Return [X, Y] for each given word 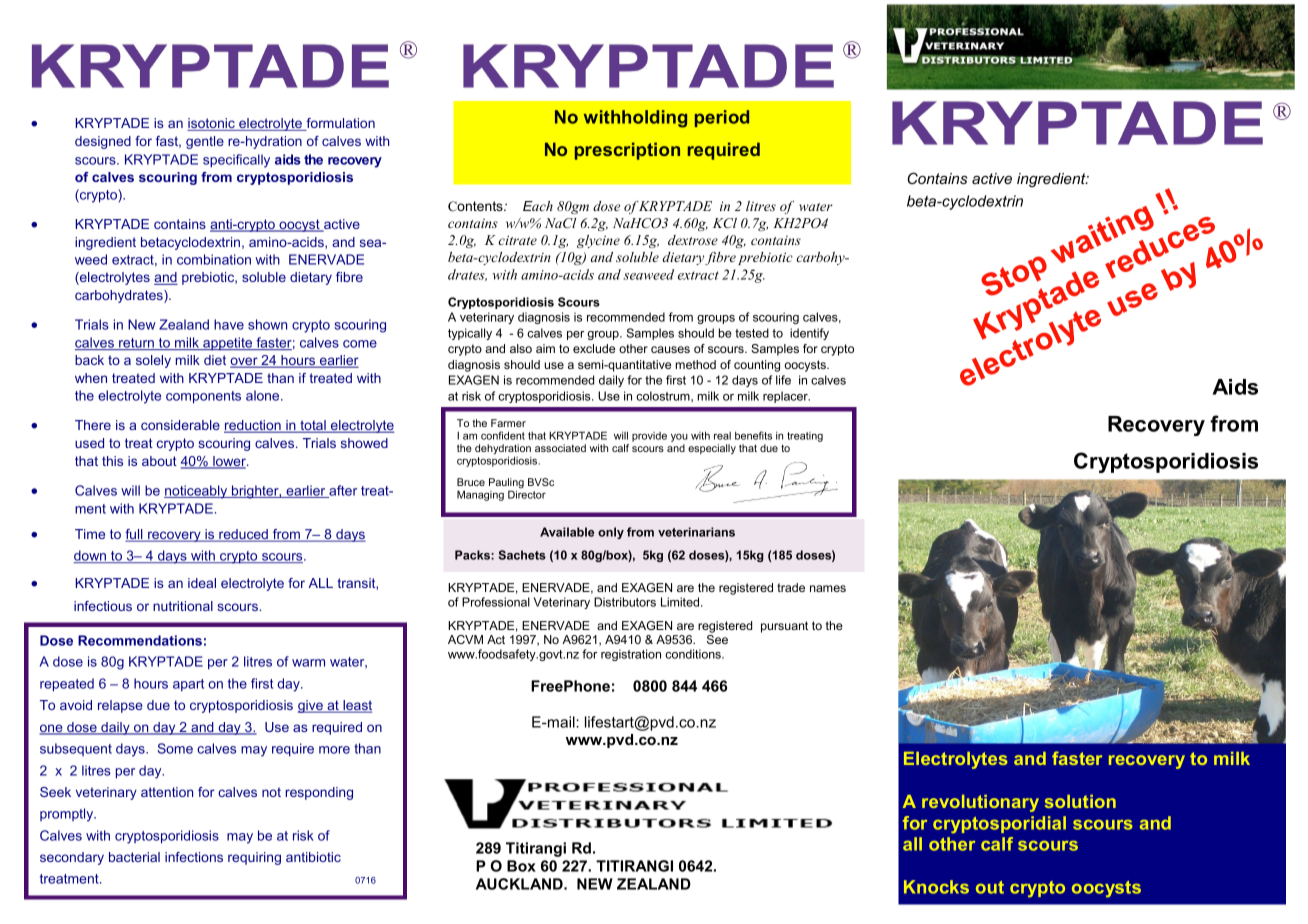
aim [545, 348]
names [828, 588]
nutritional [183, 606]
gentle [205, 142]
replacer [786, 397]
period [722, 118]
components [203, 397]
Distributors [625, 602]
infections [194, 857]
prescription [627, 151]
